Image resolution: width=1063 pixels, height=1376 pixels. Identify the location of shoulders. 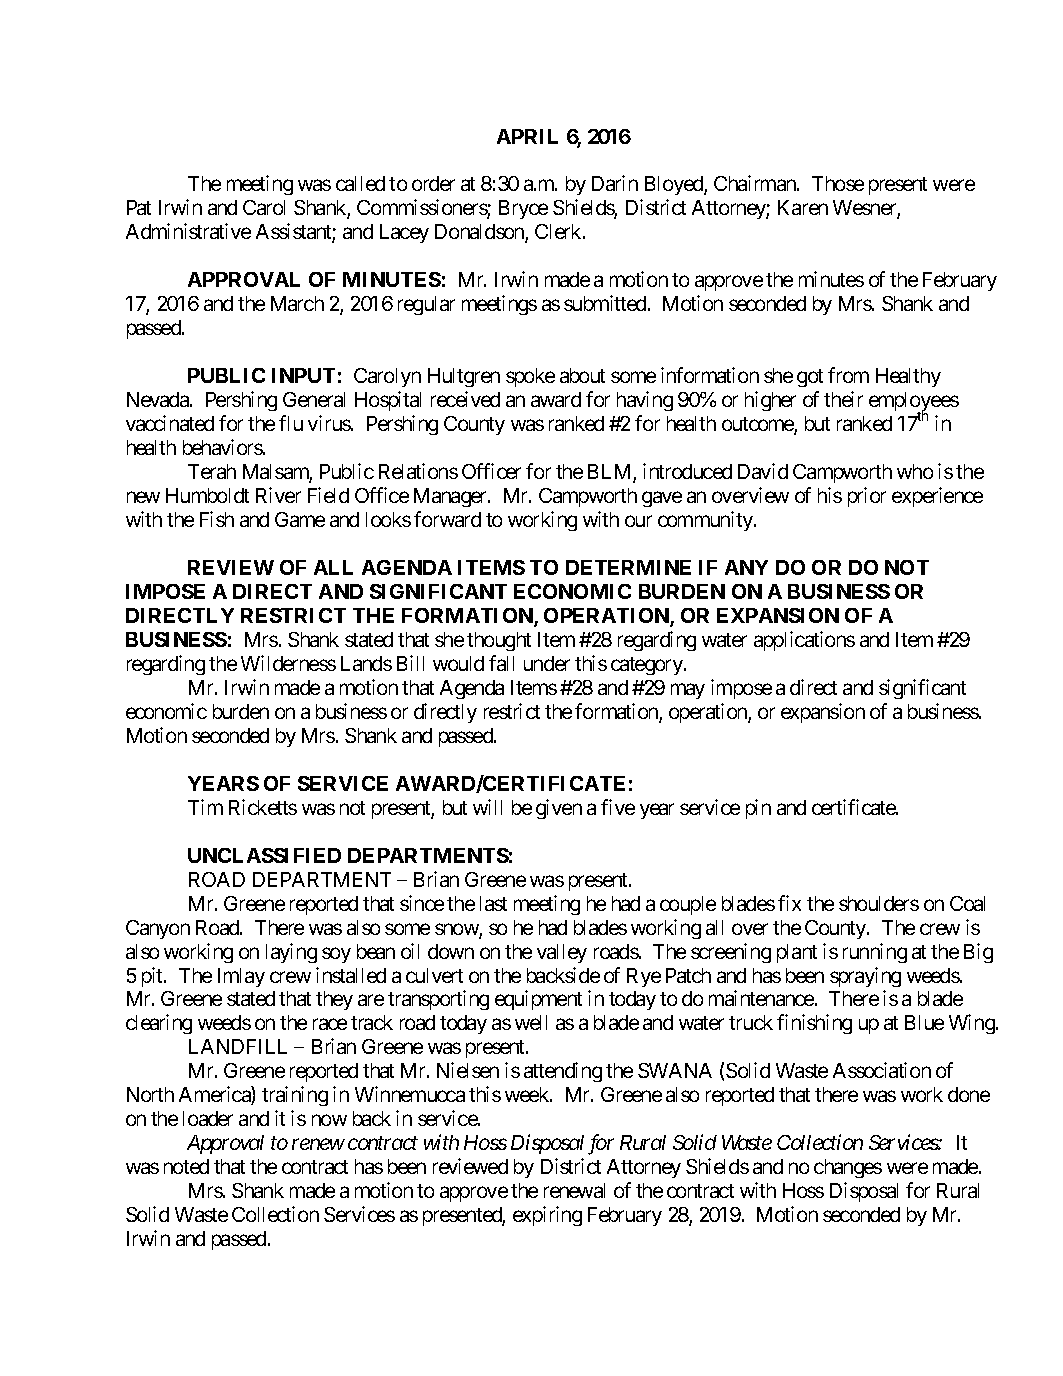
(879, 903).
